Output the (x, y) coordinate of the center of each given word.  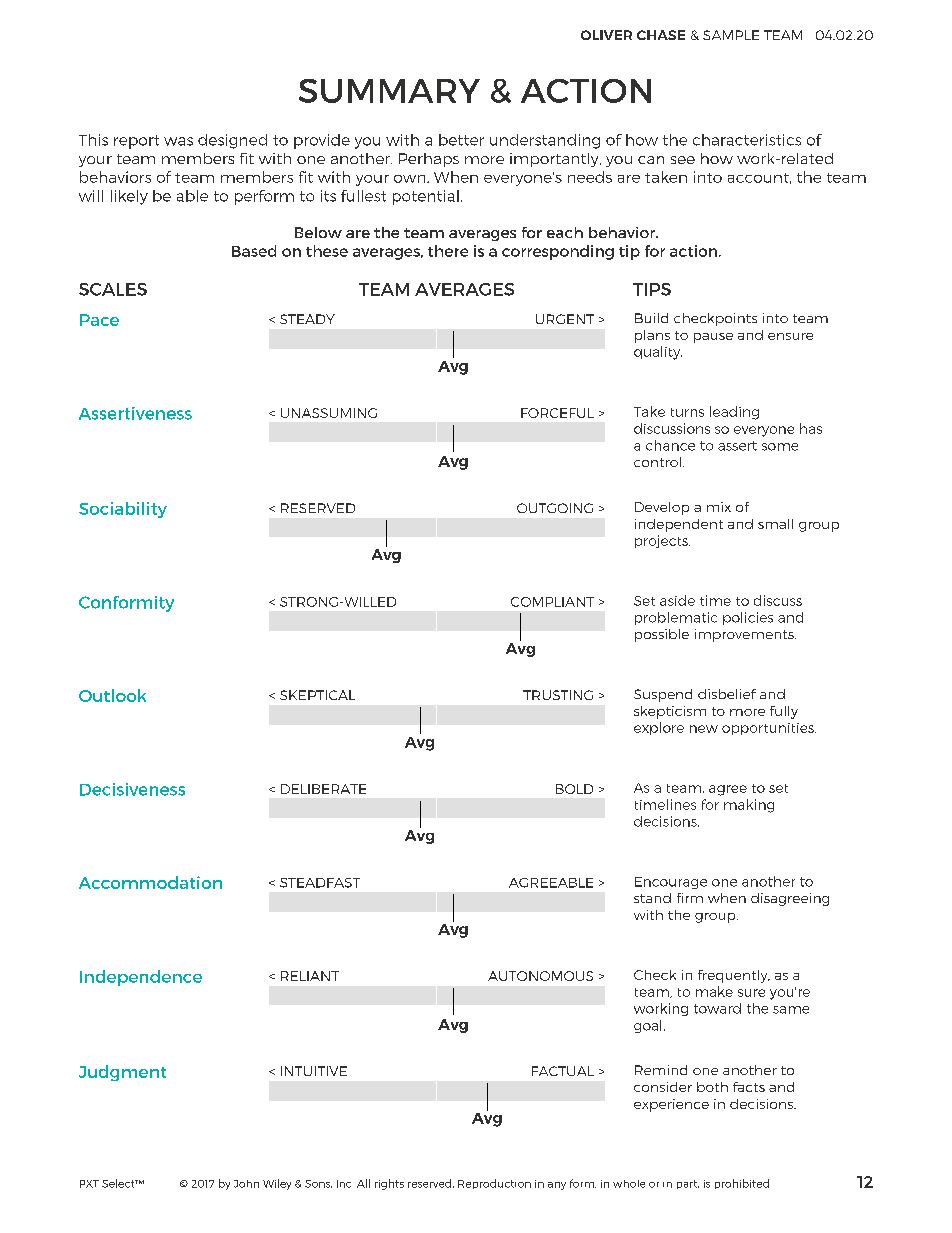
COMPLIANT (552, 602)
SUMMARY (389, 91)
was (178, 141)
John (246, 1184)
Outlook (112, 695)
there (448, 251)
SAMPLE (731, 35)
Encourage (671, 883)
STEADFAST (320, 883)
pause (713, 338)
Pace (99, 320)
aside (677, 600)
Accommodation (150, 882)
